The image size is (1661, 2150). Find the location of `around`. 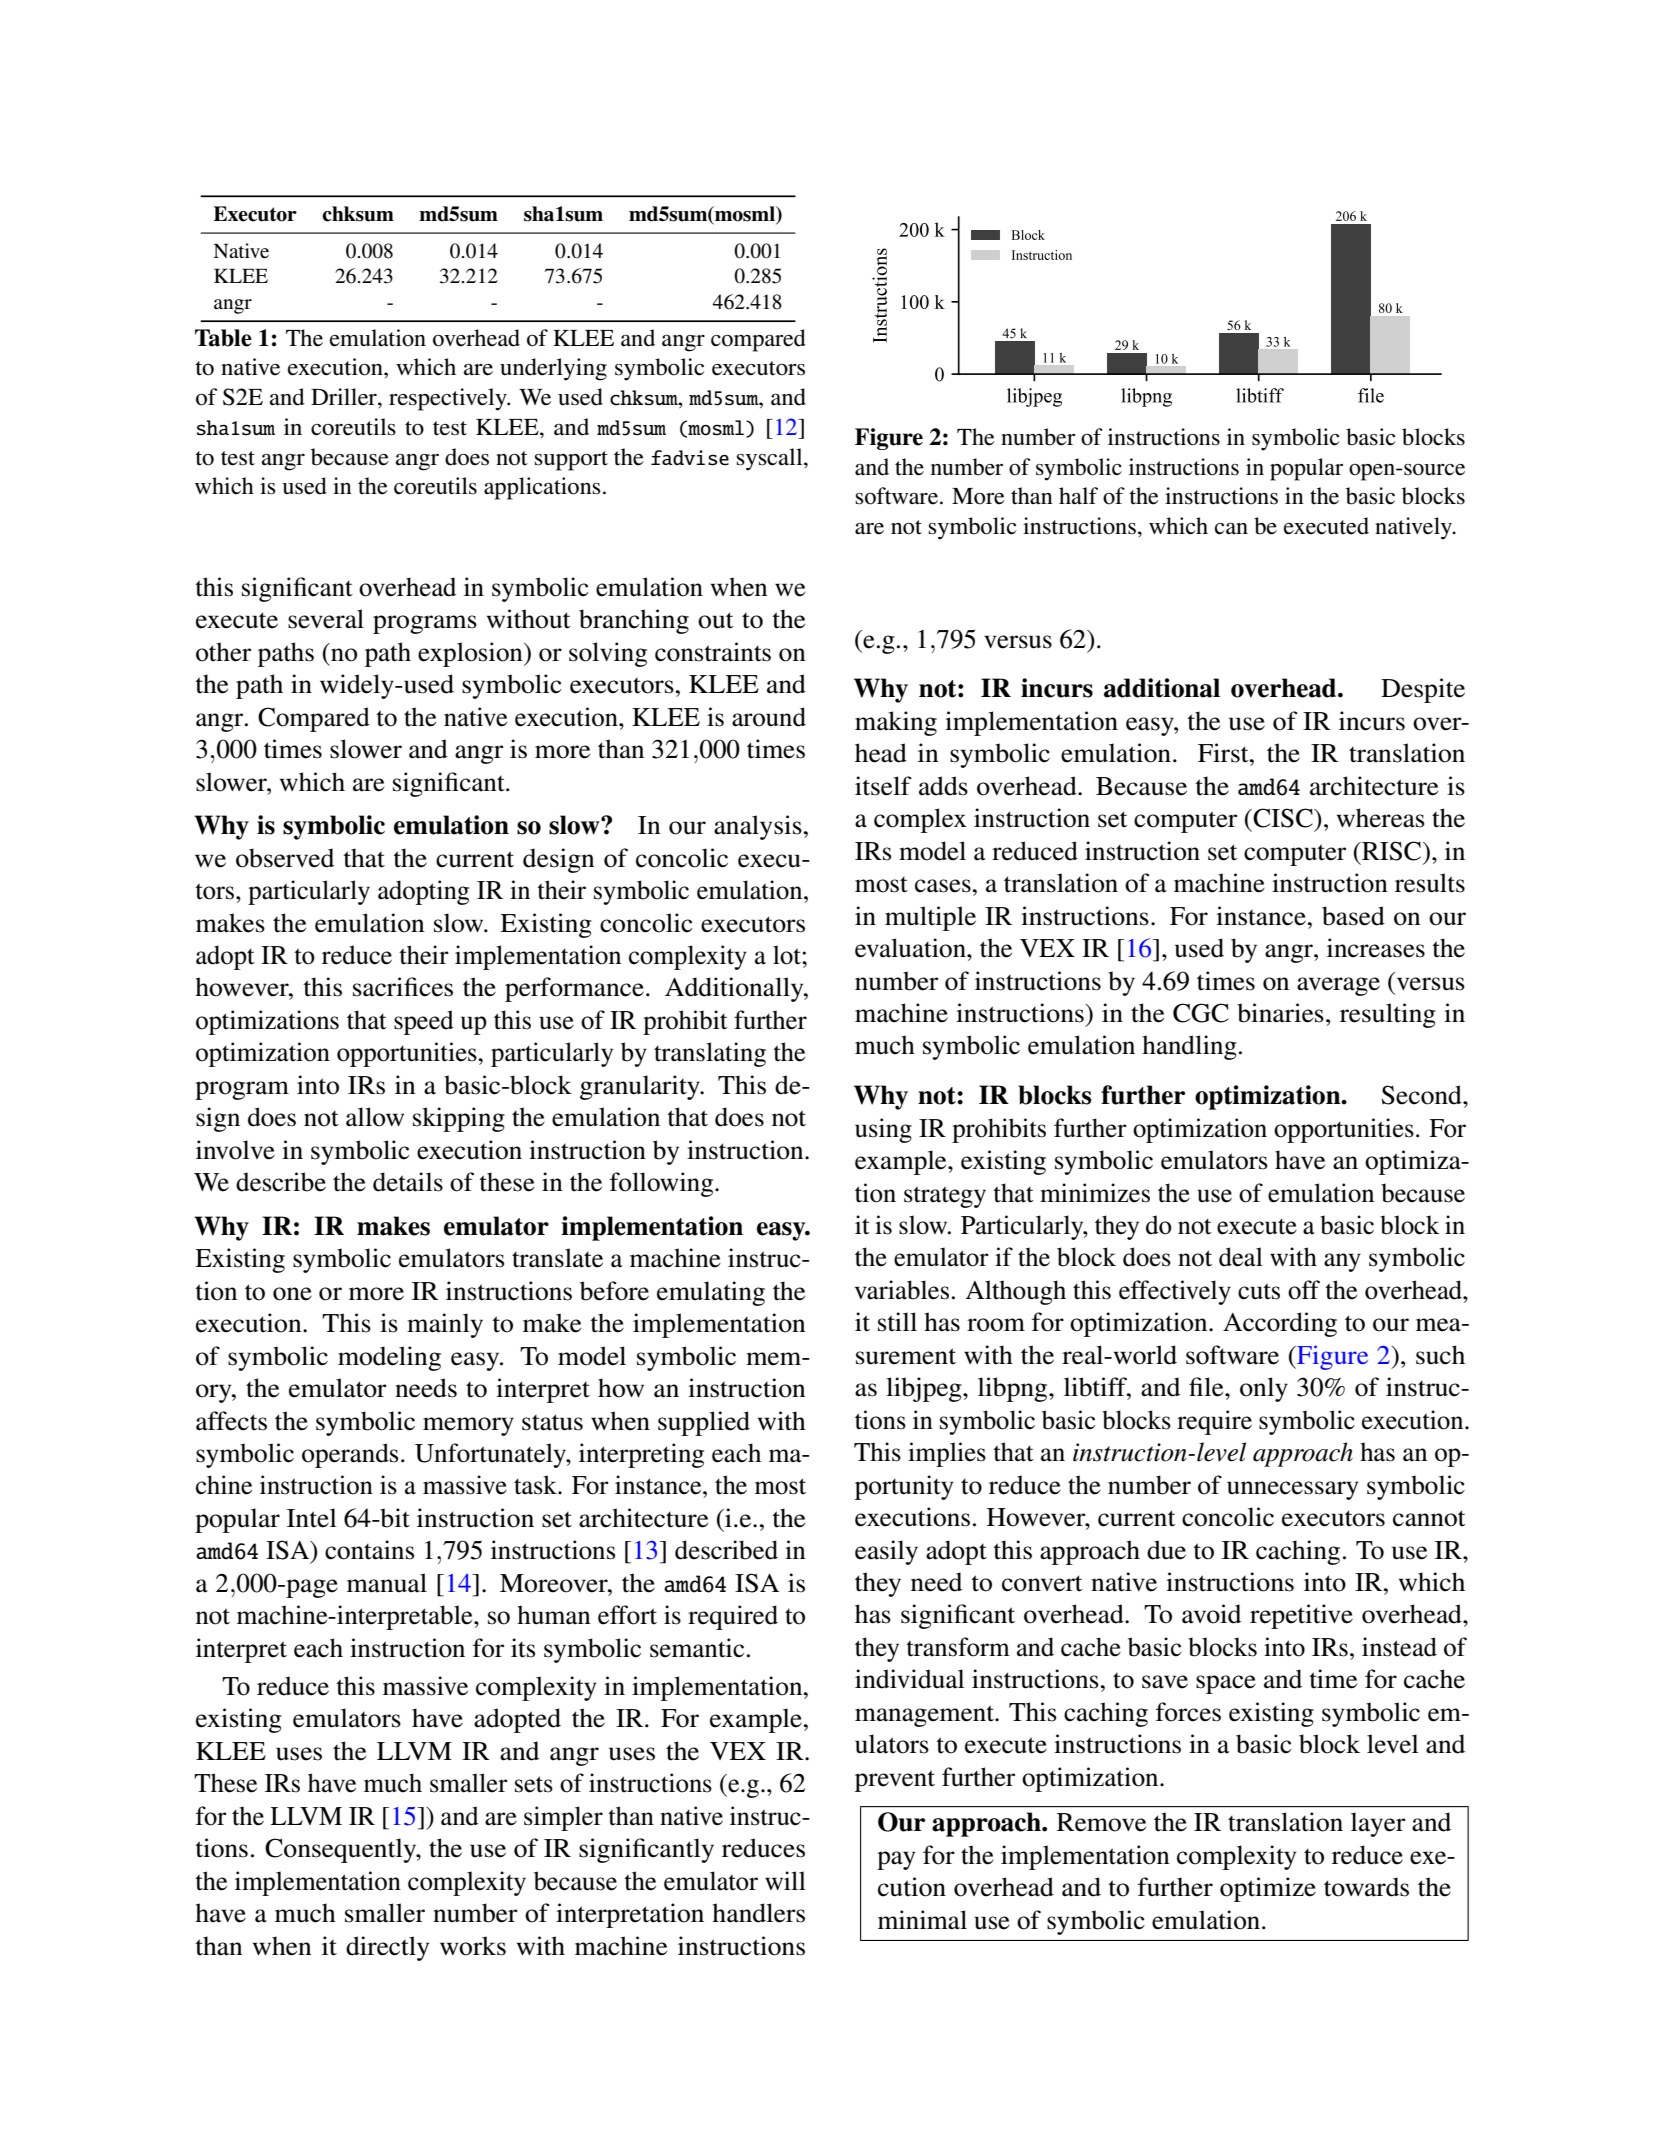

around is located at coordinates (769, 717).
